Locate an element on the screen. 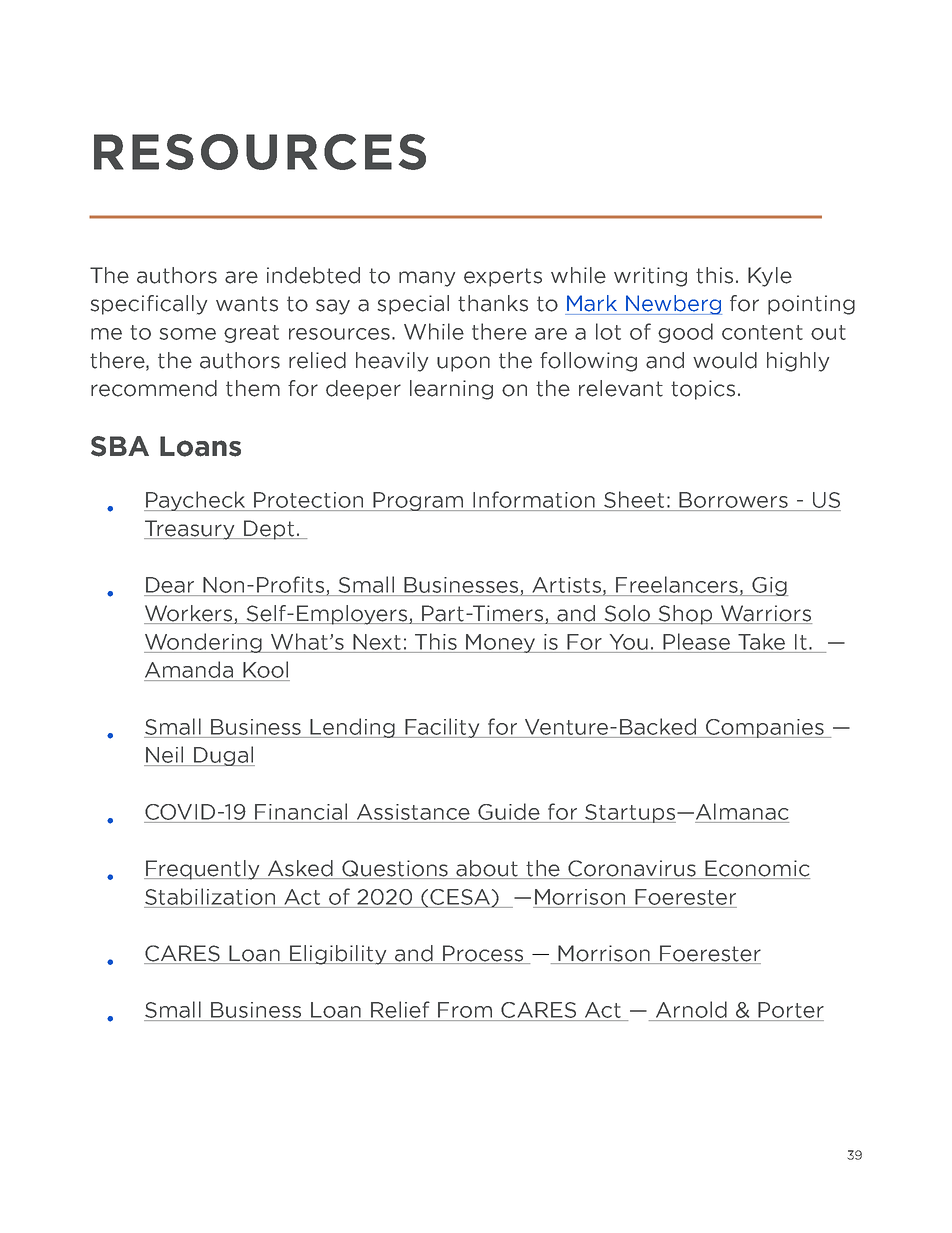 The height and width of the screenshot is (1233, 952). Companies is located at coordinates (765, 728).
